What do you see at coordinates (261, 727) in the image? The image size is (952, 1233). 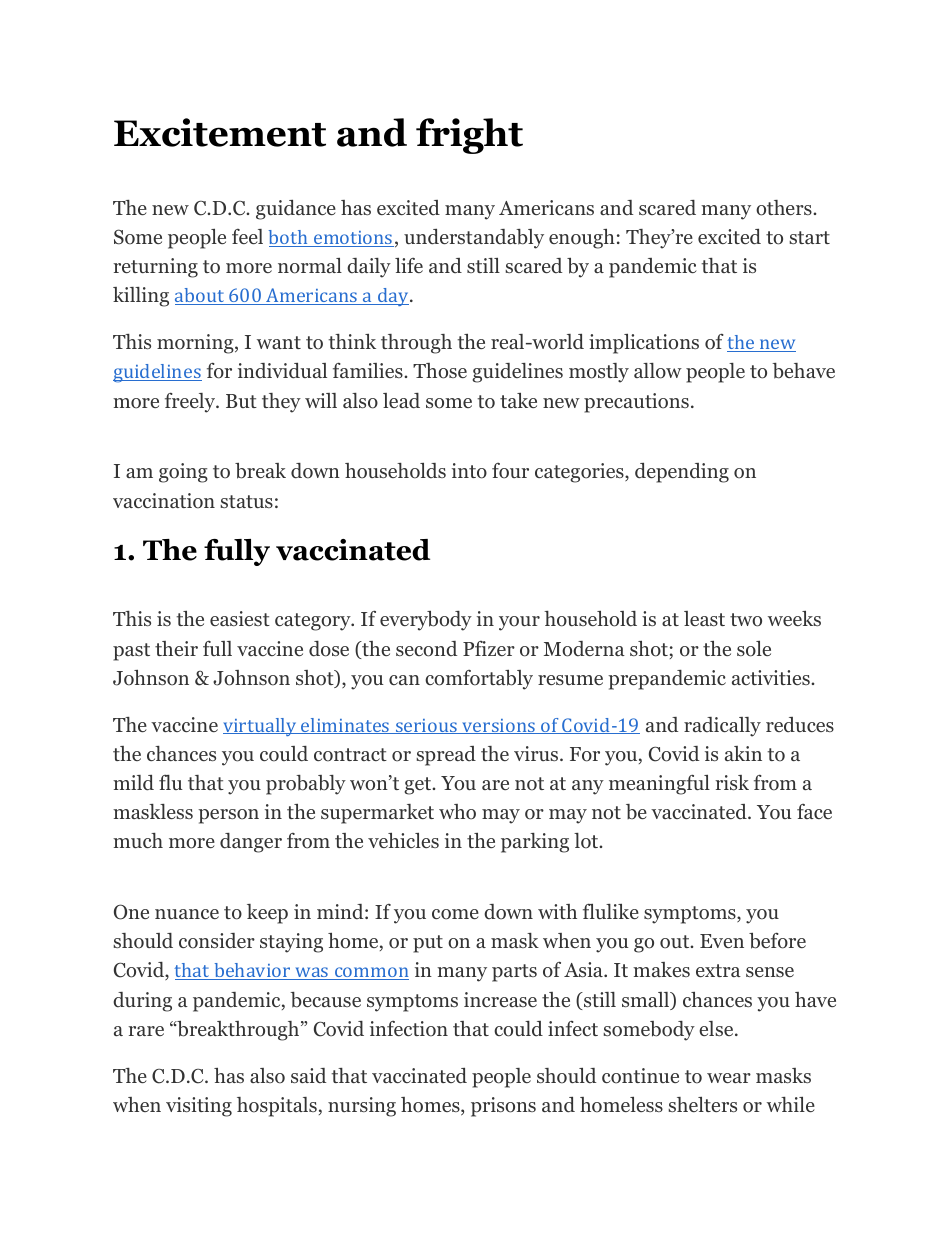 I see `virtually` at bounding box center [261, 727].
